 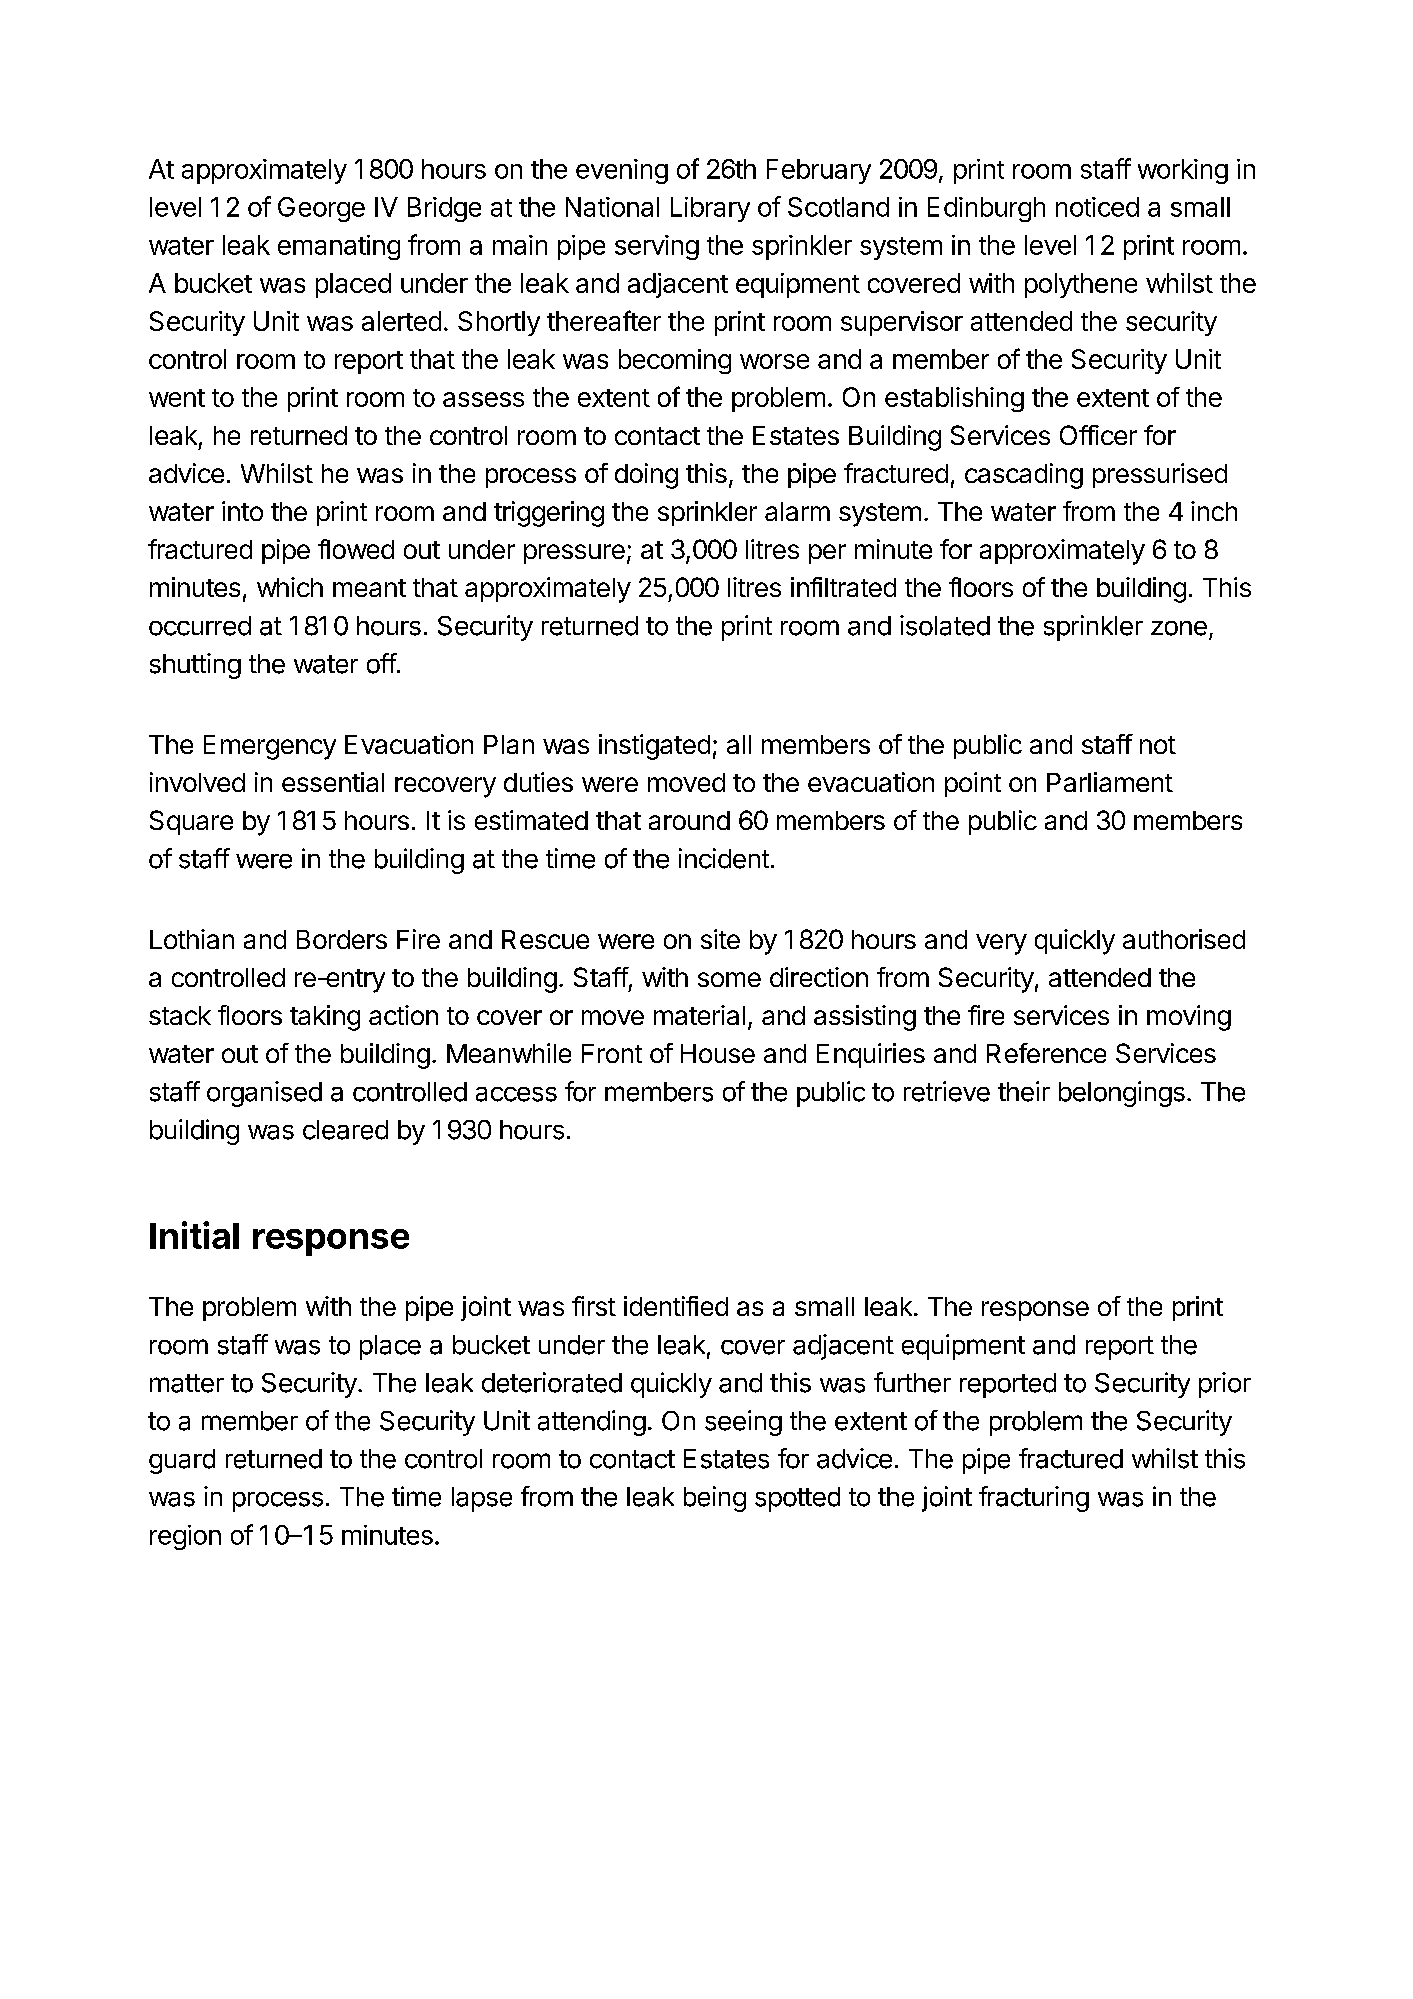 I want to click on flowed, so click(x=356, y=549).
